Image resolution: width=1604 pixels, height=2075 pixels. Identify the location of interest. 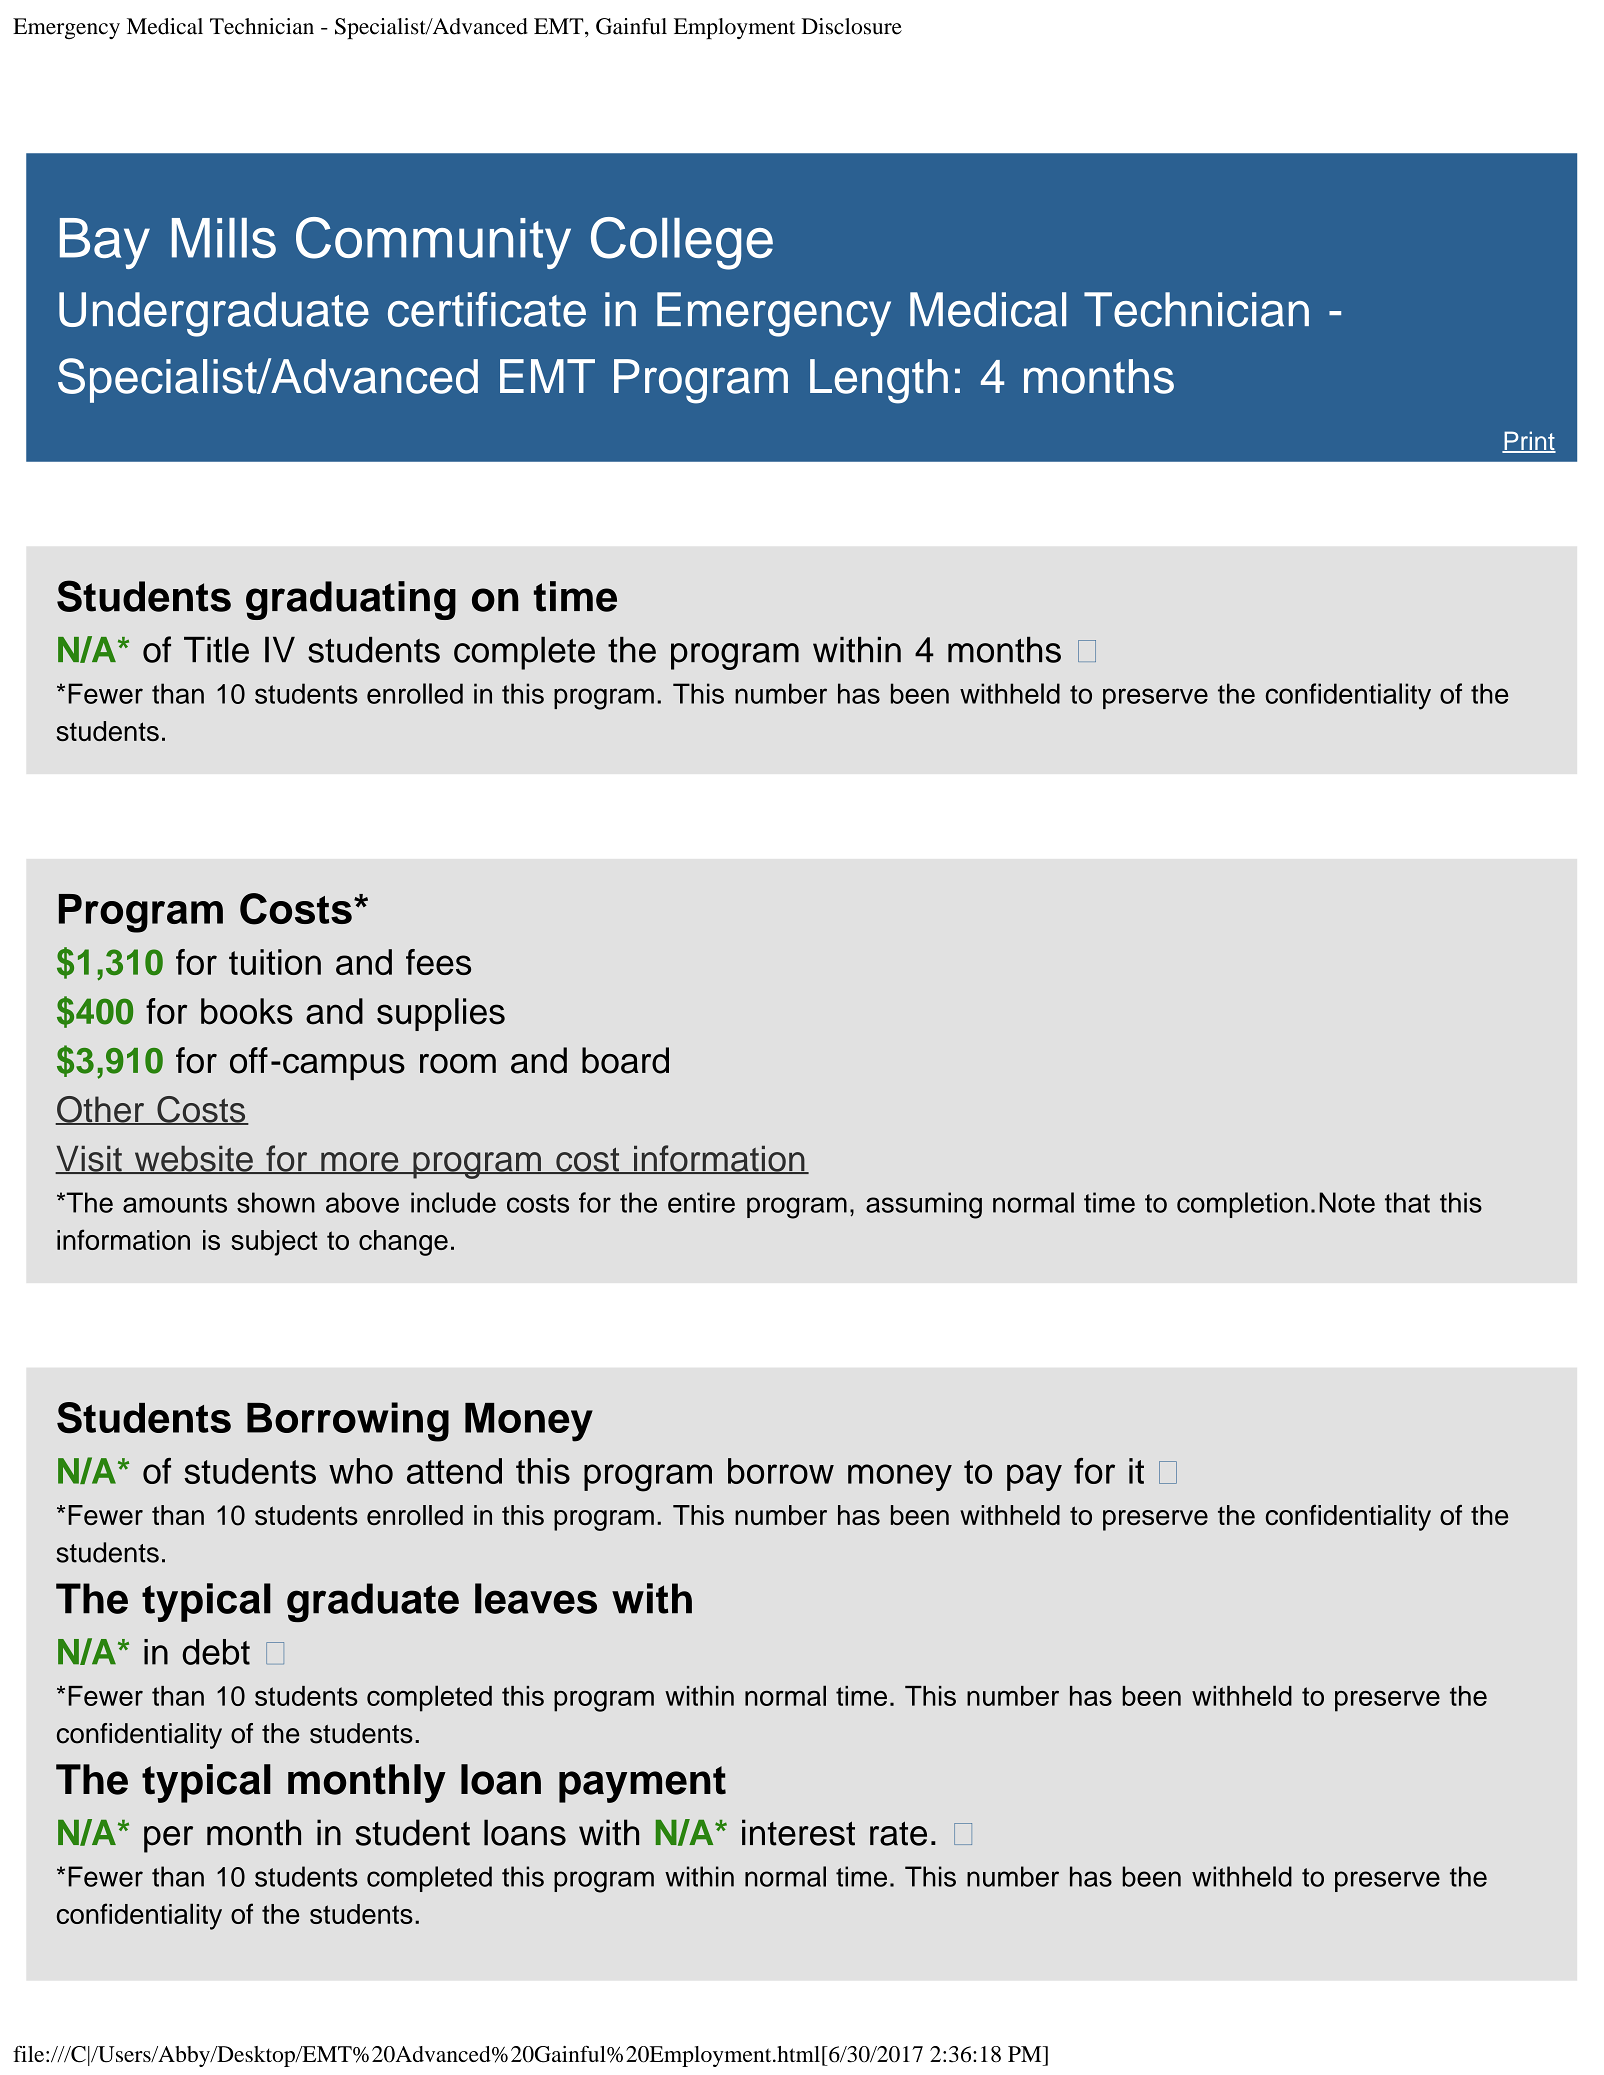
(798, 1832).
